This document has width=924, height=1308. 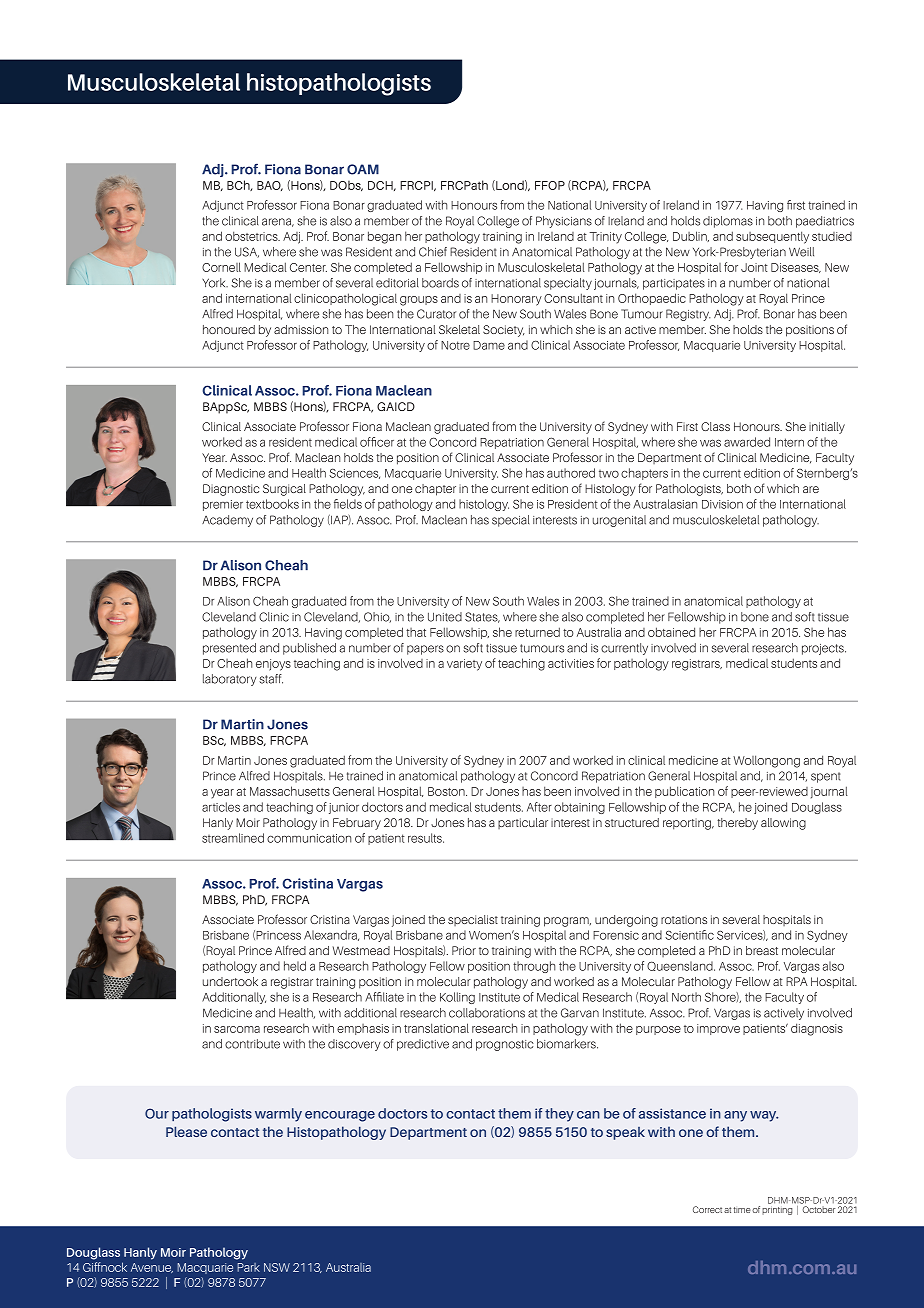 What do you see at coordinates (559, 1115) in the document?
I see `they` at bounding box center [559, 1115].
